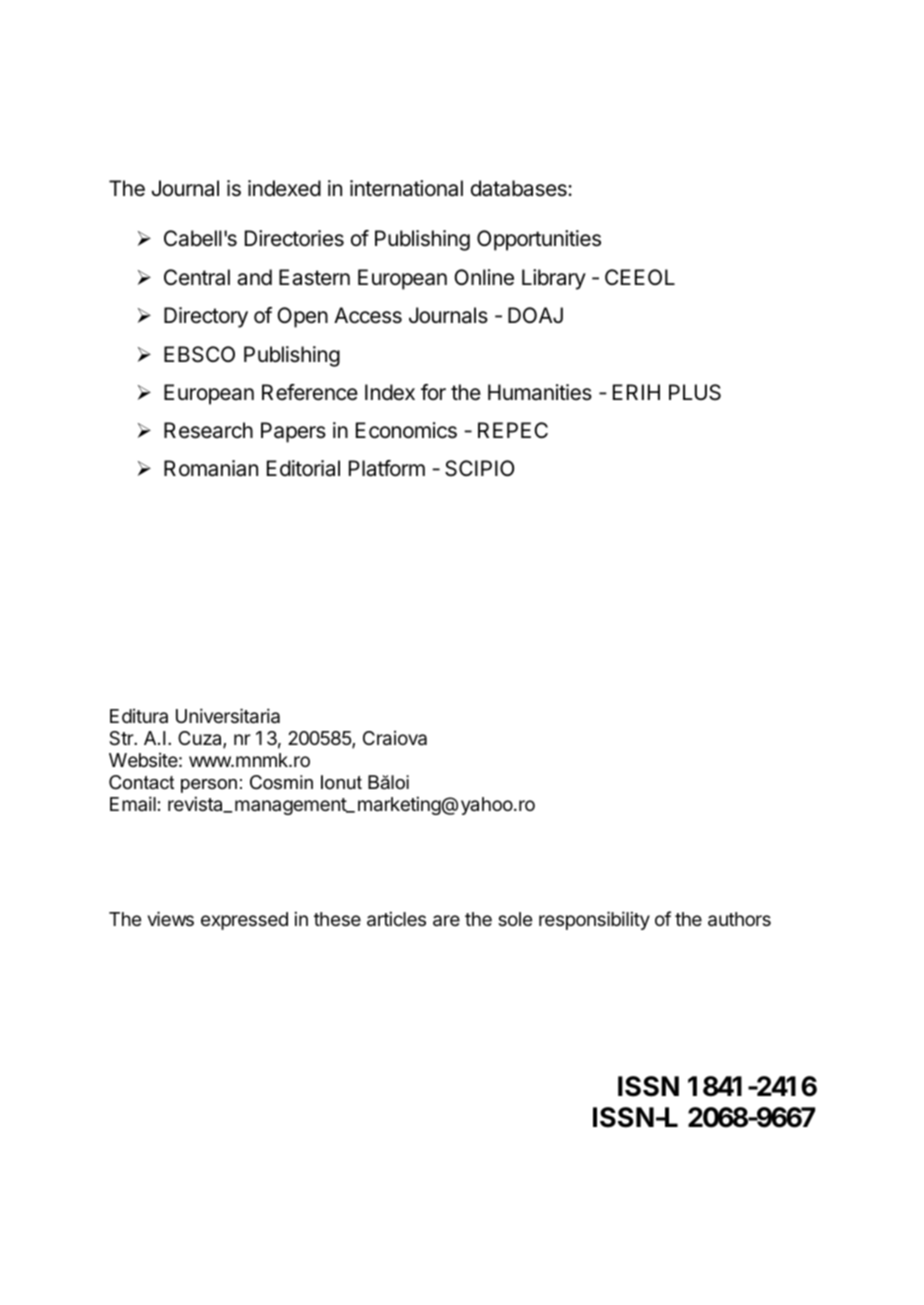 Image resolution: width=924 pixels, height=1305 pixels. Describe the element at coordinates (406, 188) in the screenshot. I see `international` at that location.
